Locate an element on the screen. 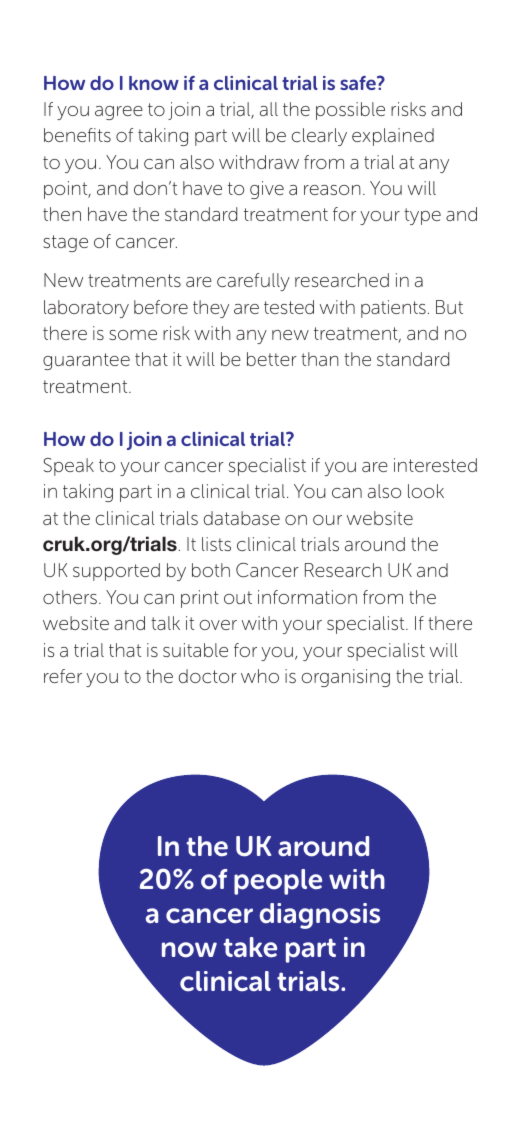  better is located at coordinates (272, 359).
